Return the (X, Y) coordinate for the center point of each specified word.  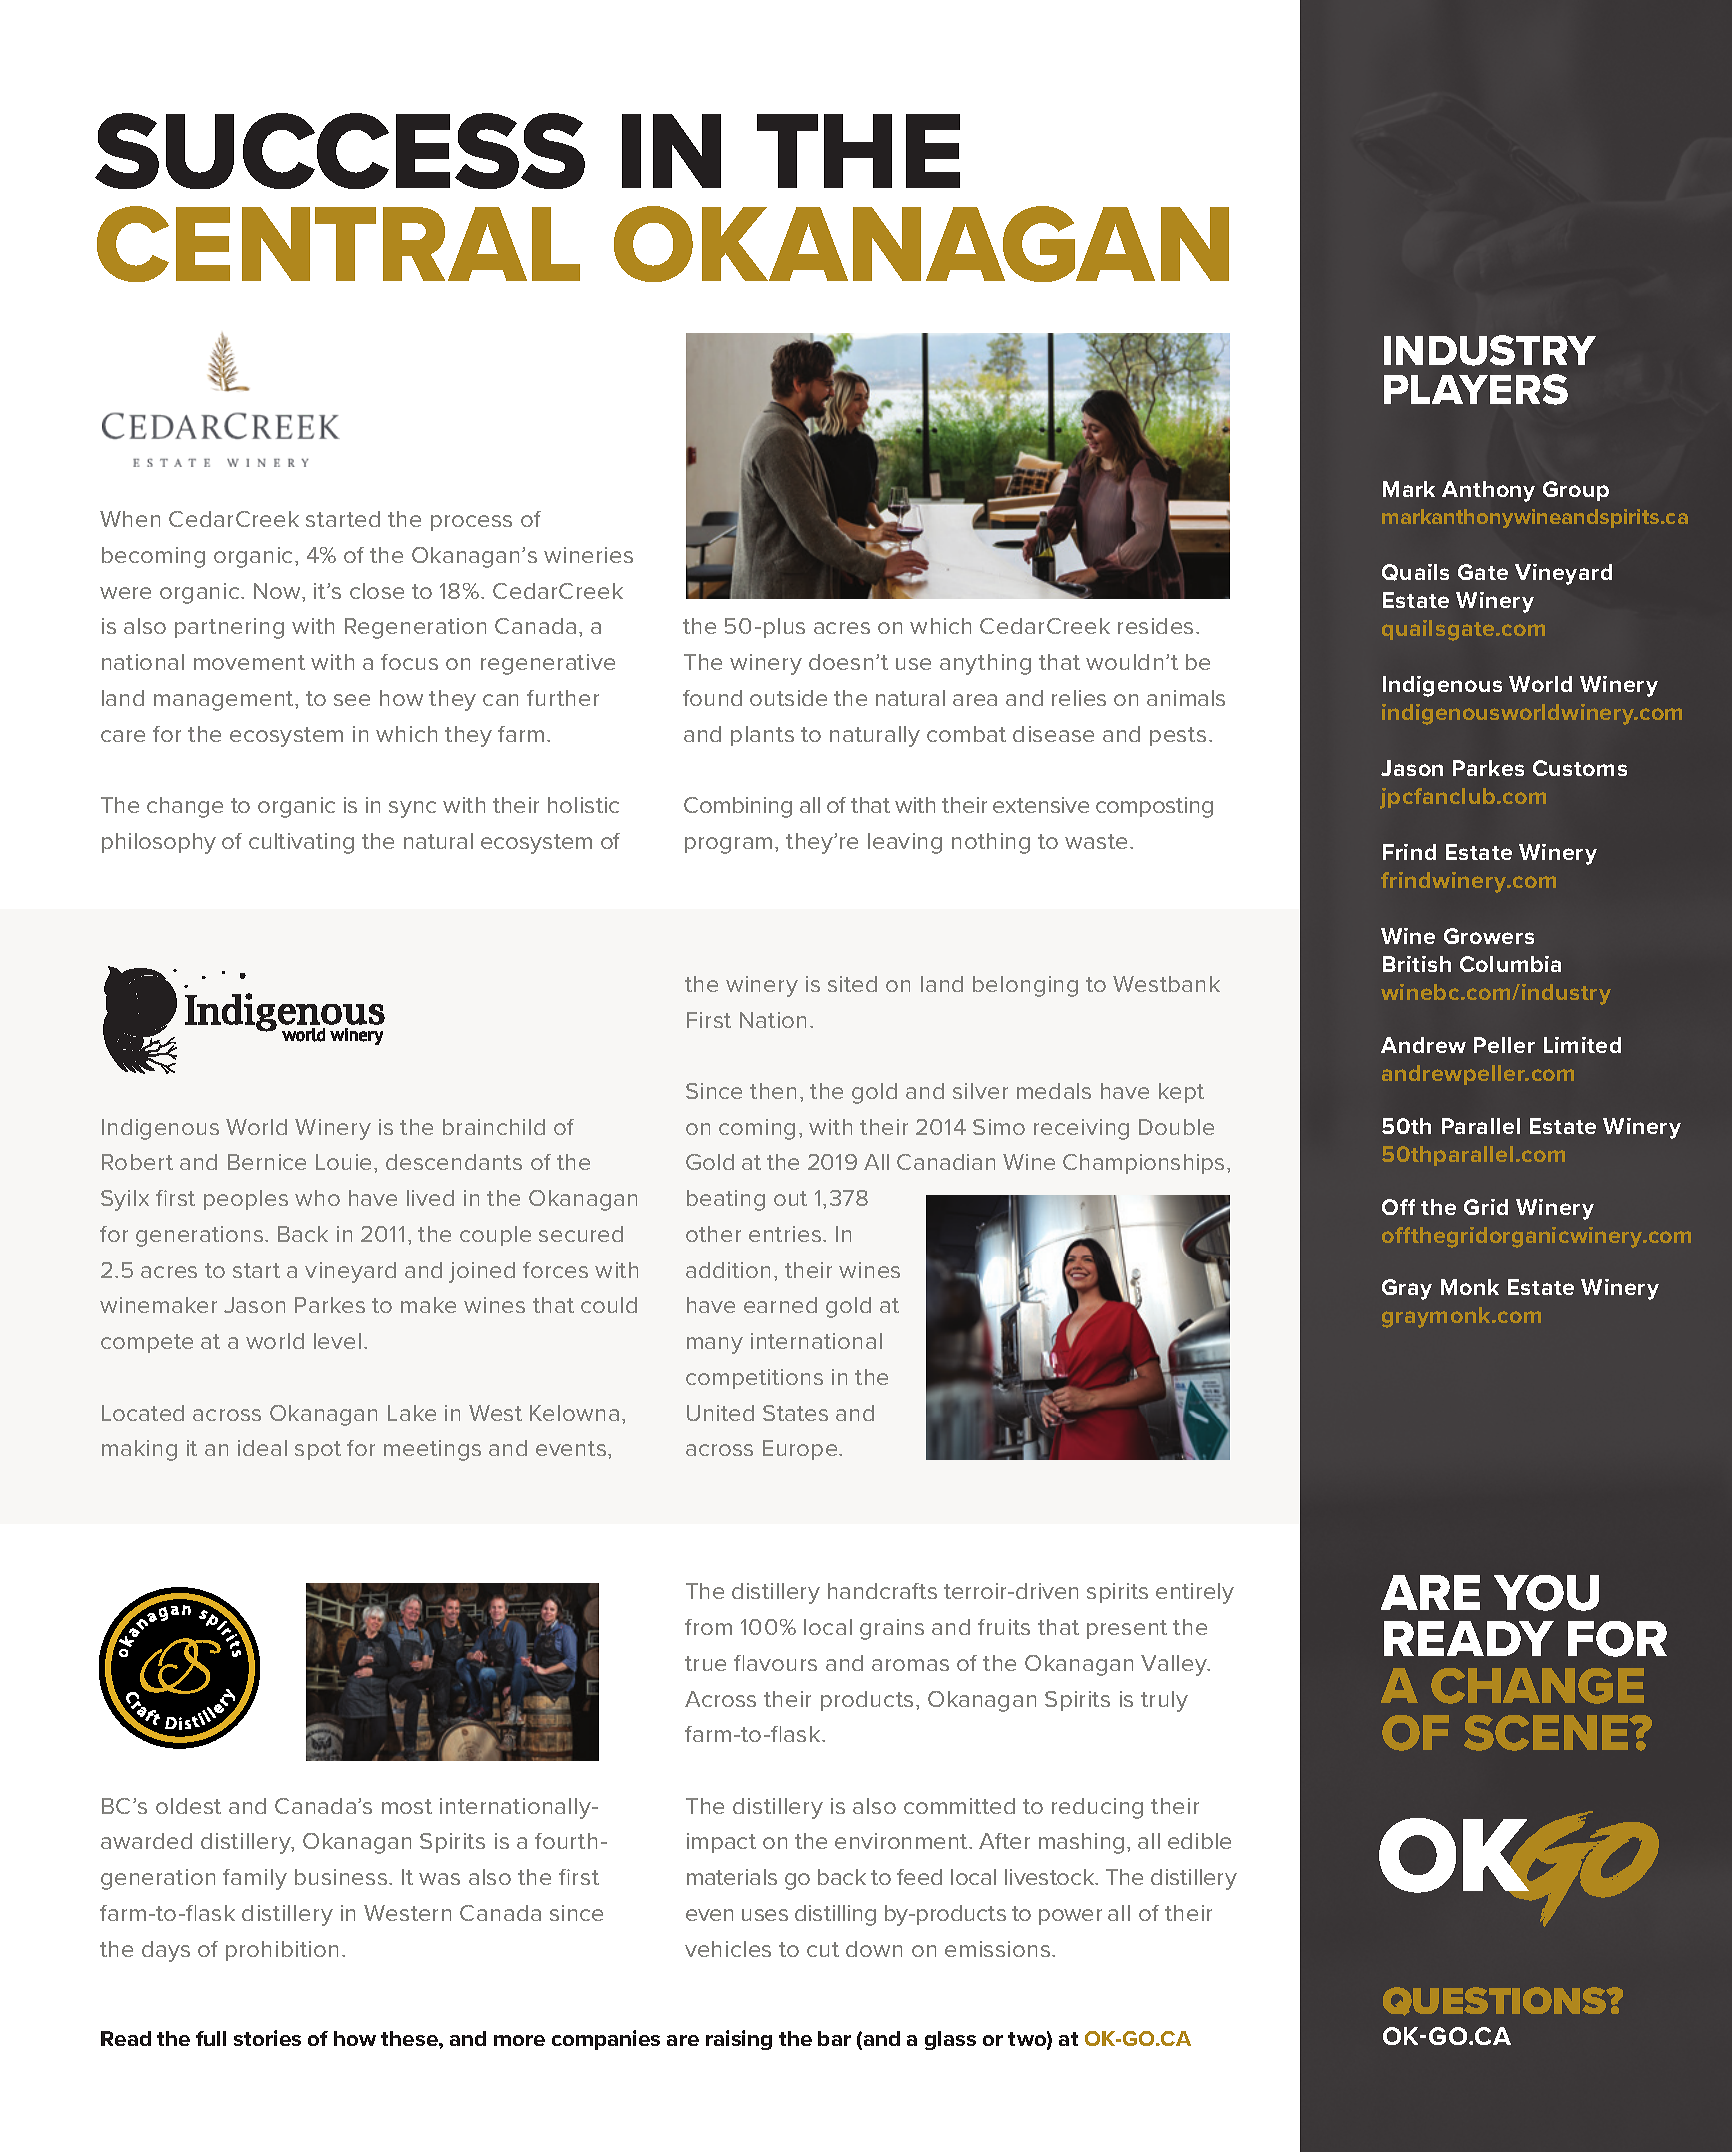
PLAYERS (1476, 389)
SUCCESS (340, 151)
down (874, 1949)
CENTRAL (338, 244)
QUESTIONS (1495, 2001)
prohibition (282, 1951)
